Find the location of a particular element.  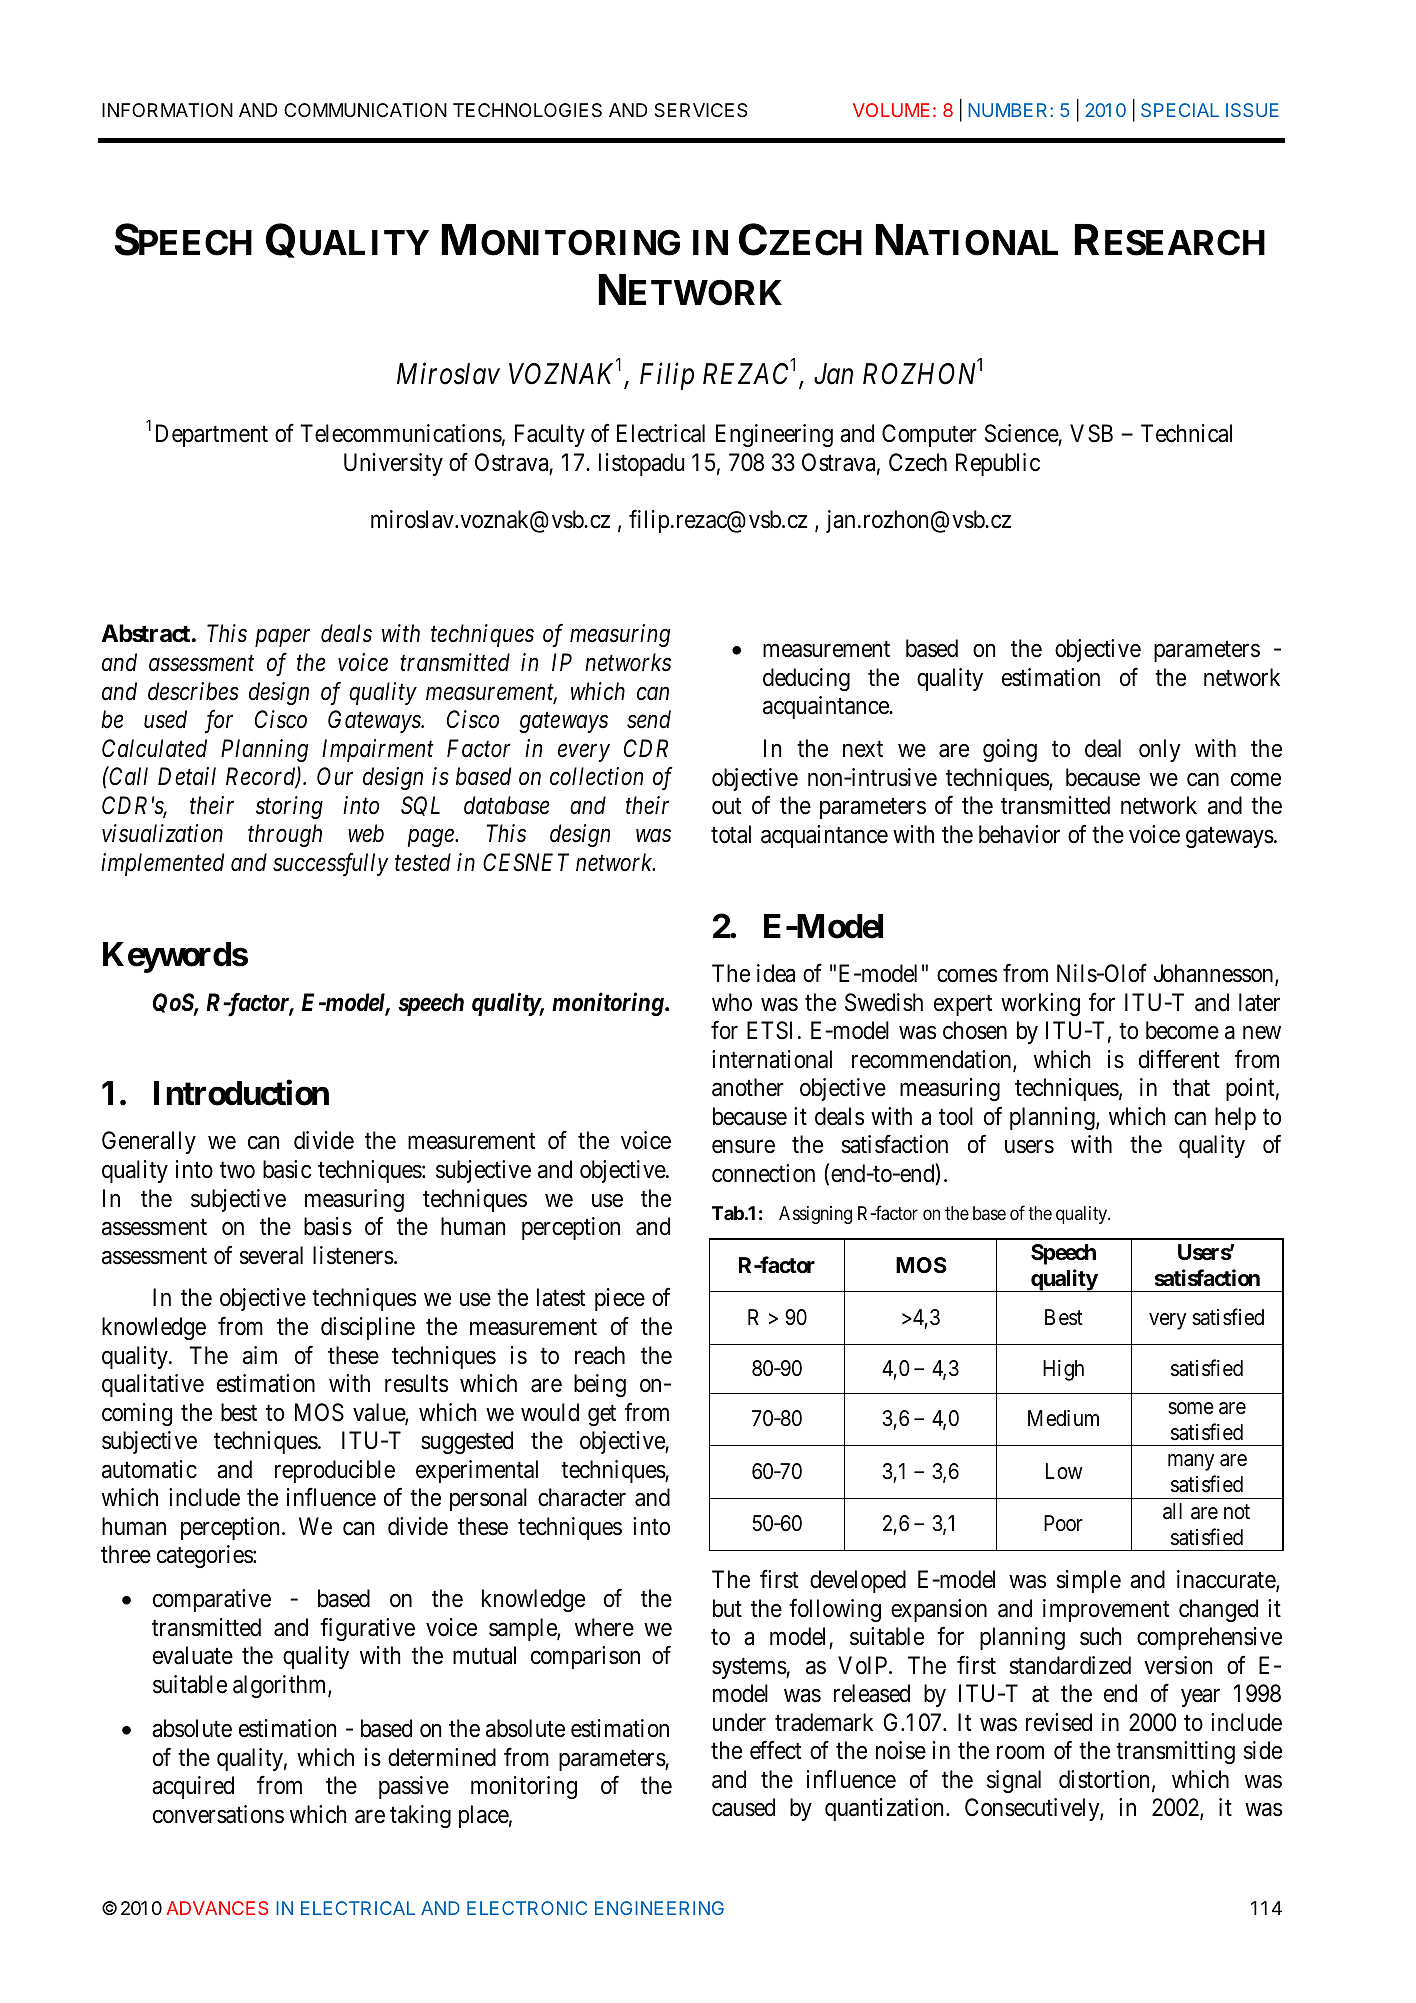

Introduction is located at coordinates (241, 1093).
